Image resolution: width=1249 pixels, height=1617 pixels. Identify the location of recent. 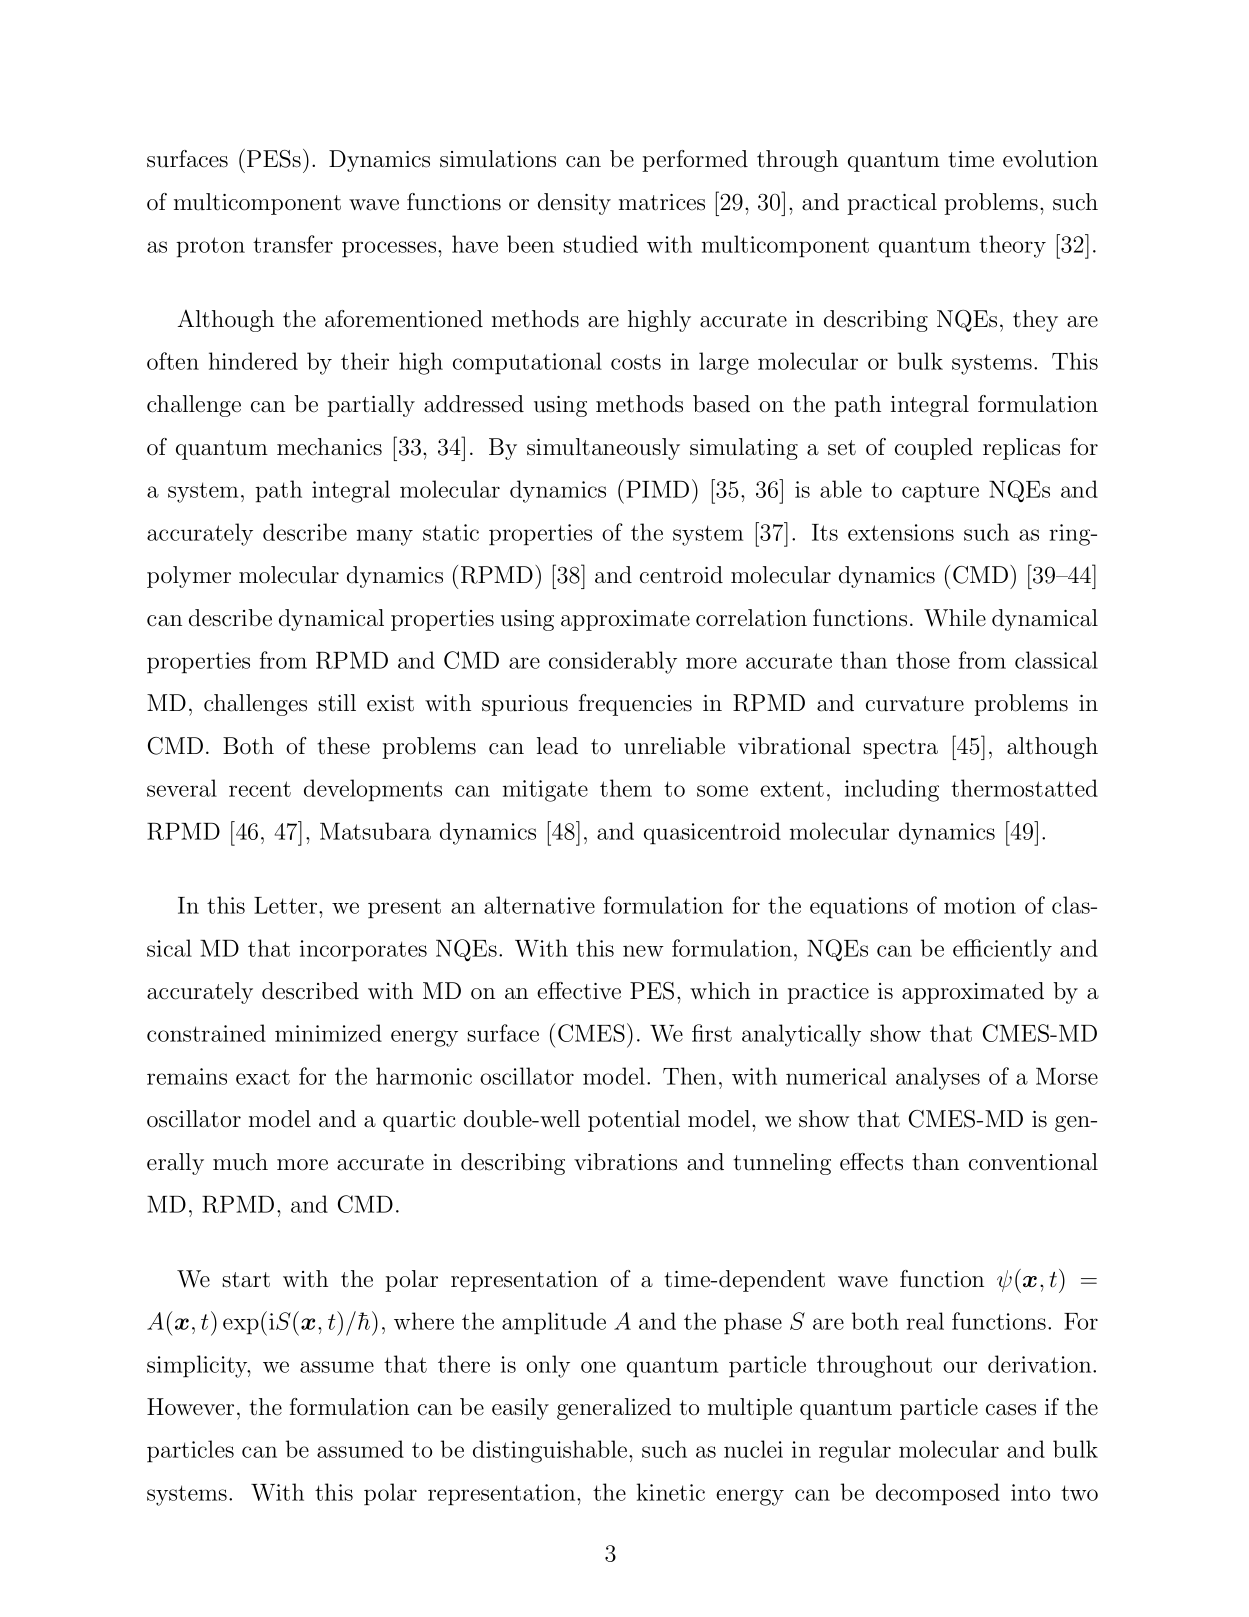
(260, 789).
